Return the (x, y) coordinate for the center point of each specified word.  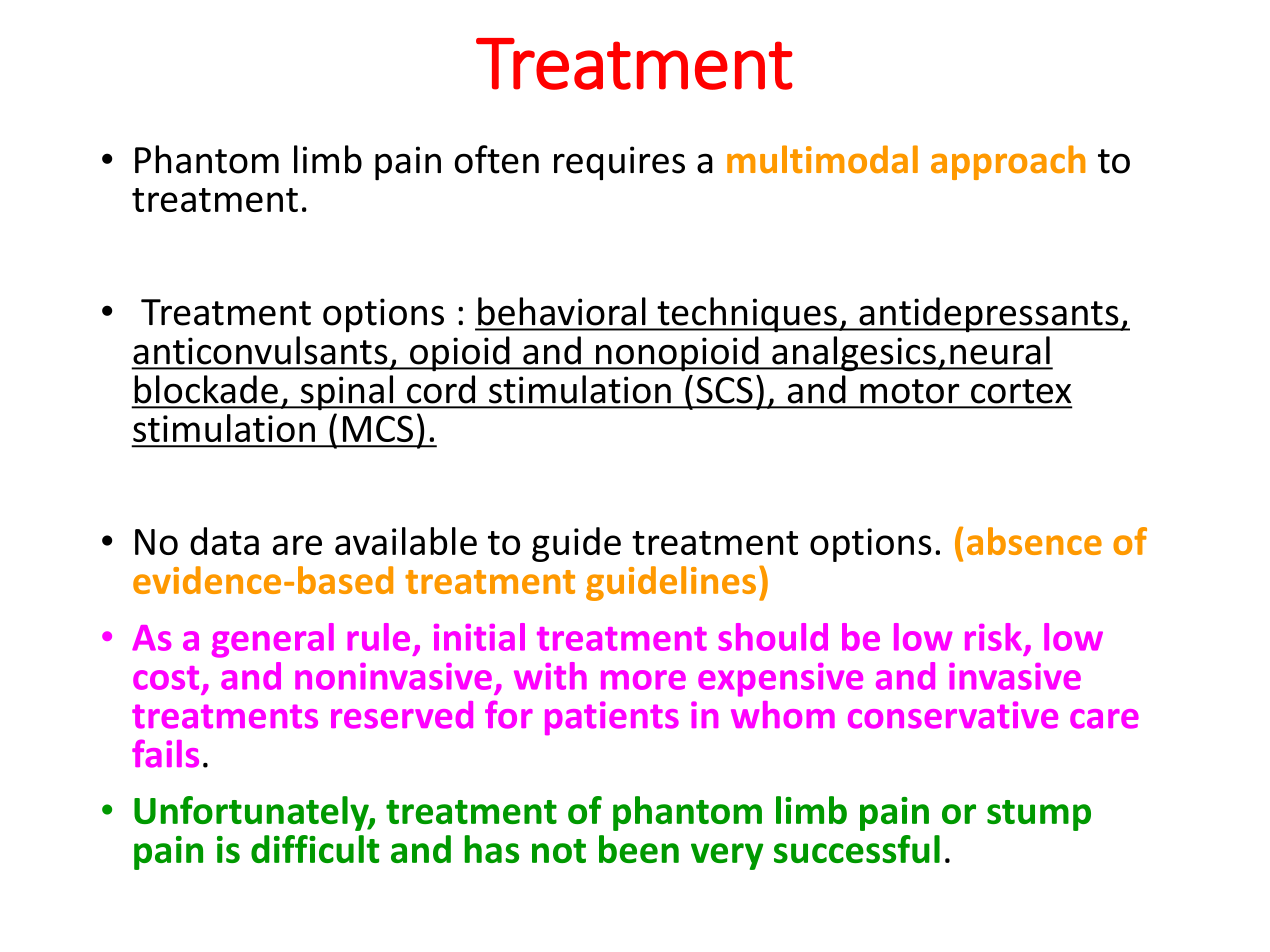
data (224, 541)
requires (619, 163)
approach (1008, 162)
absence (1034, 541)
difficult (315, 849)
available (406, 541)
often (496, 159)
